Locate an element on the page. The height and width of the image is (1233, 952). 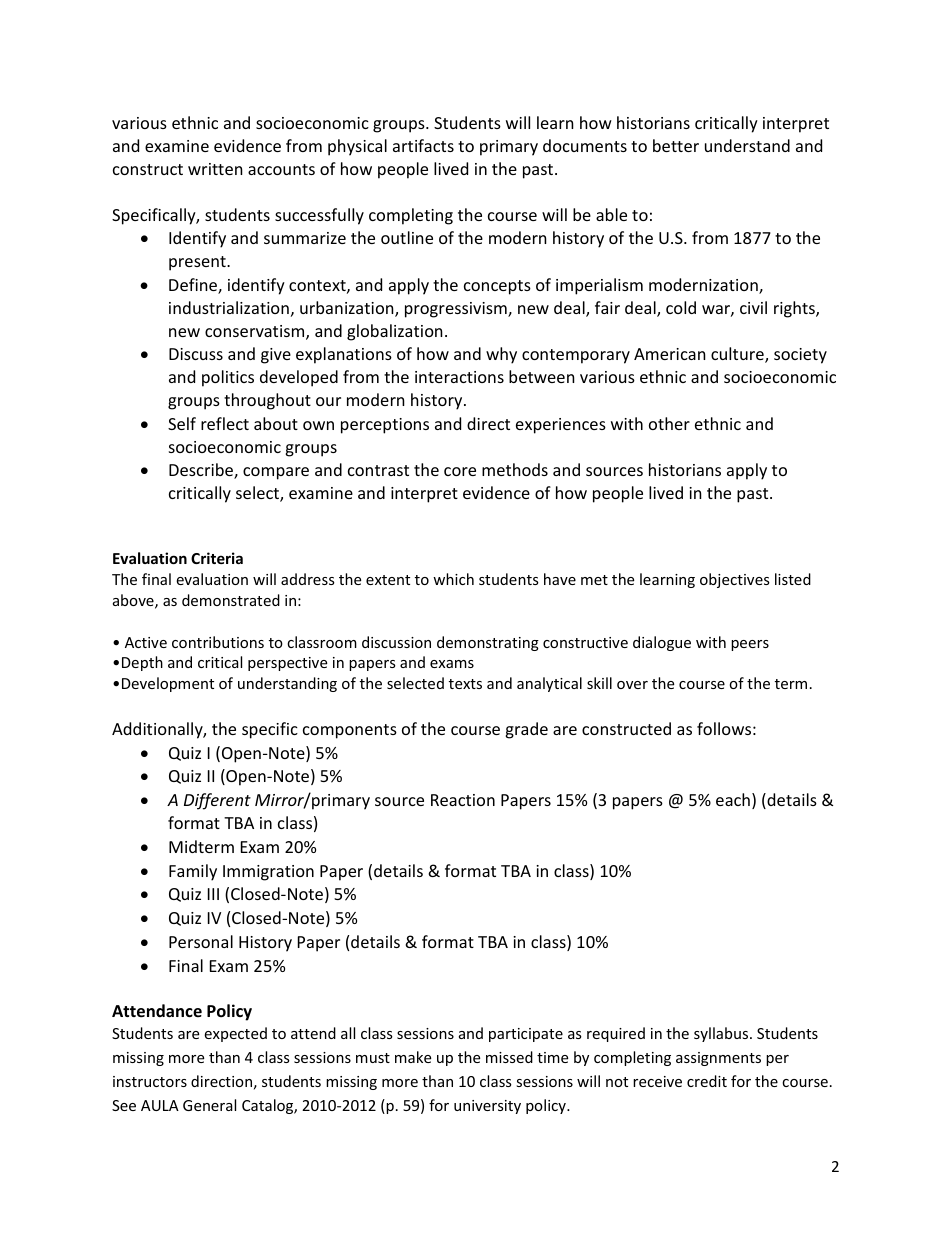
Different is located at coordinates (217, 801).
